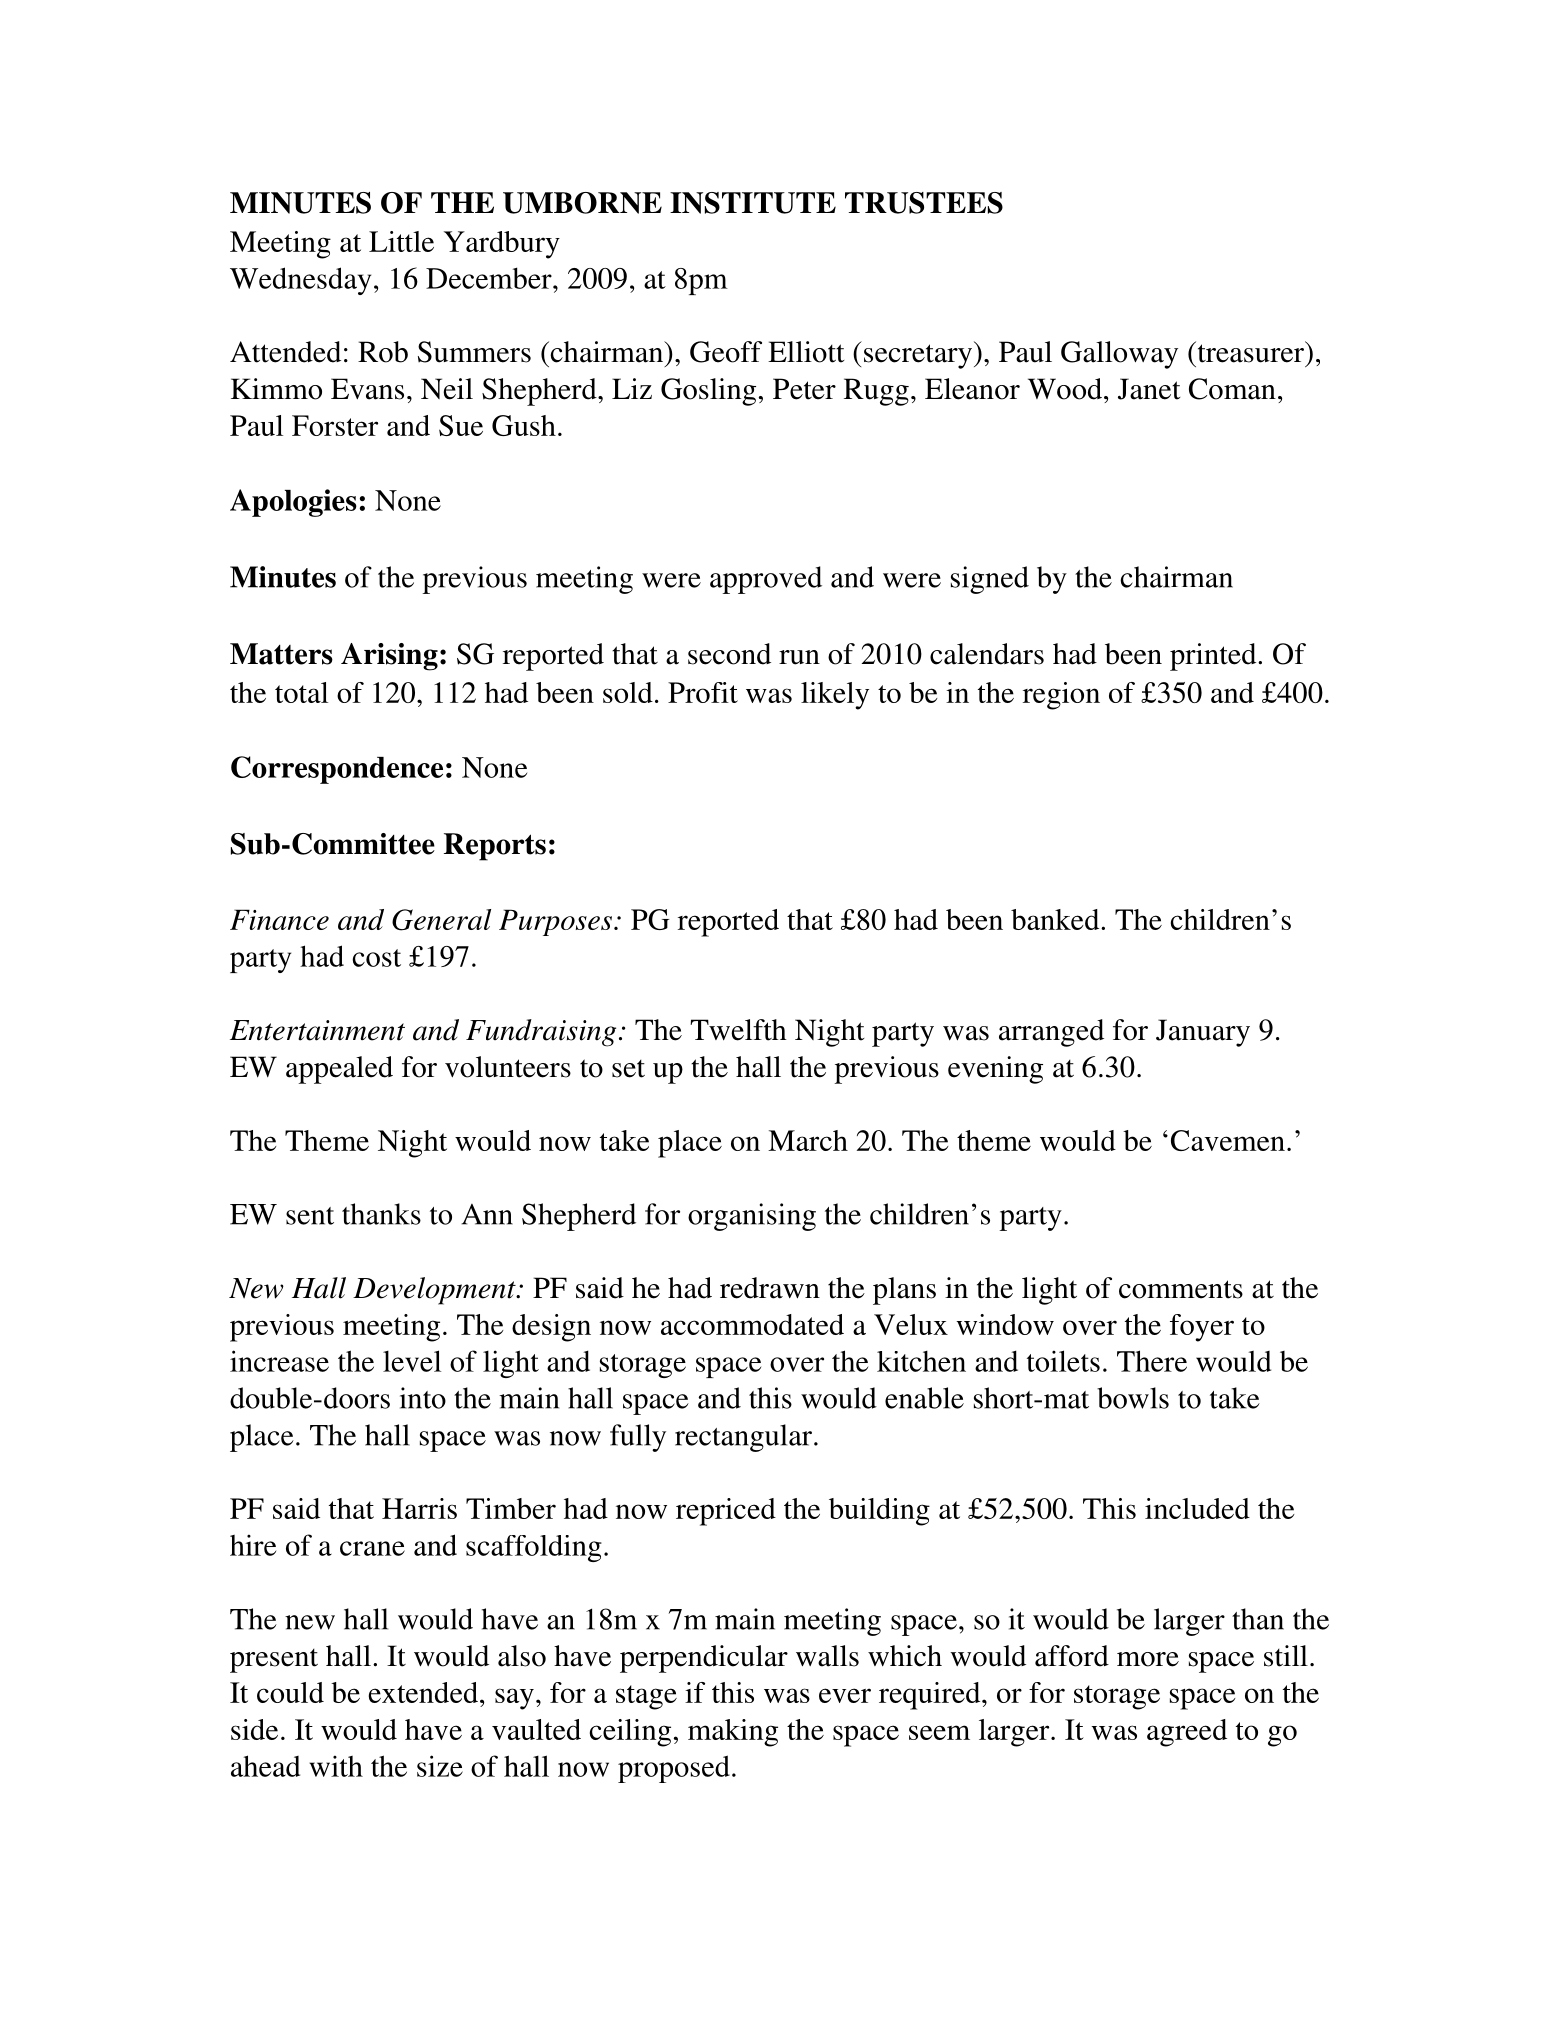  Describe the element at coordinates (738, 1030) in the screenshot. I see `Twelfth` at that location.
